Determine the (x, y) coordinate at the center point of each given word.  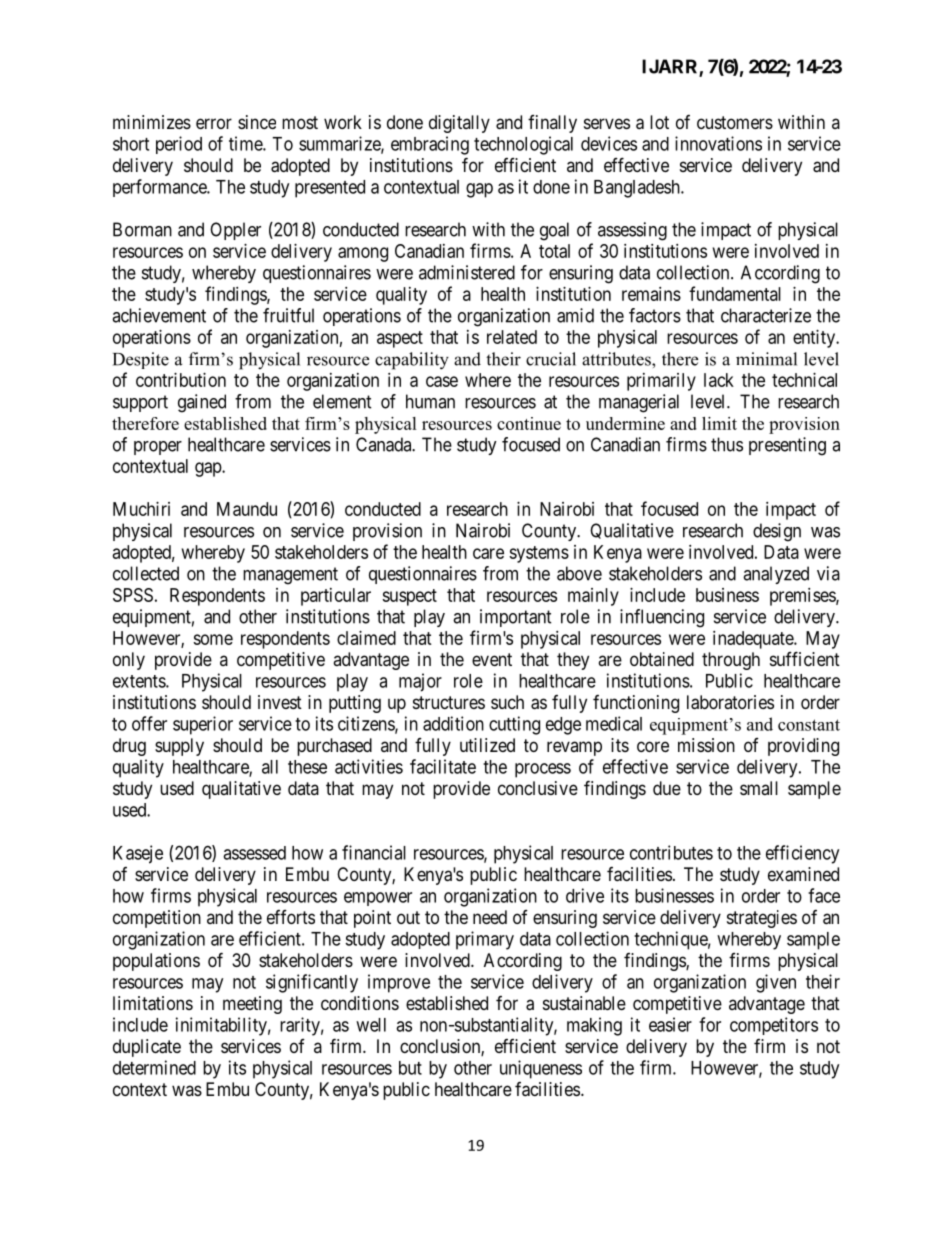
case (442, 381)
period (179, 145)
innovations (718, 143)
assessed (254, 853)
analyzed (776, 575)
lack (719, 380)
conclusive (538, 788)
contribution (181, 380)
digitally (459, 124)
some (213, 639)
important (516, 618)
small (759, 788)
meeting (252, 1005)
